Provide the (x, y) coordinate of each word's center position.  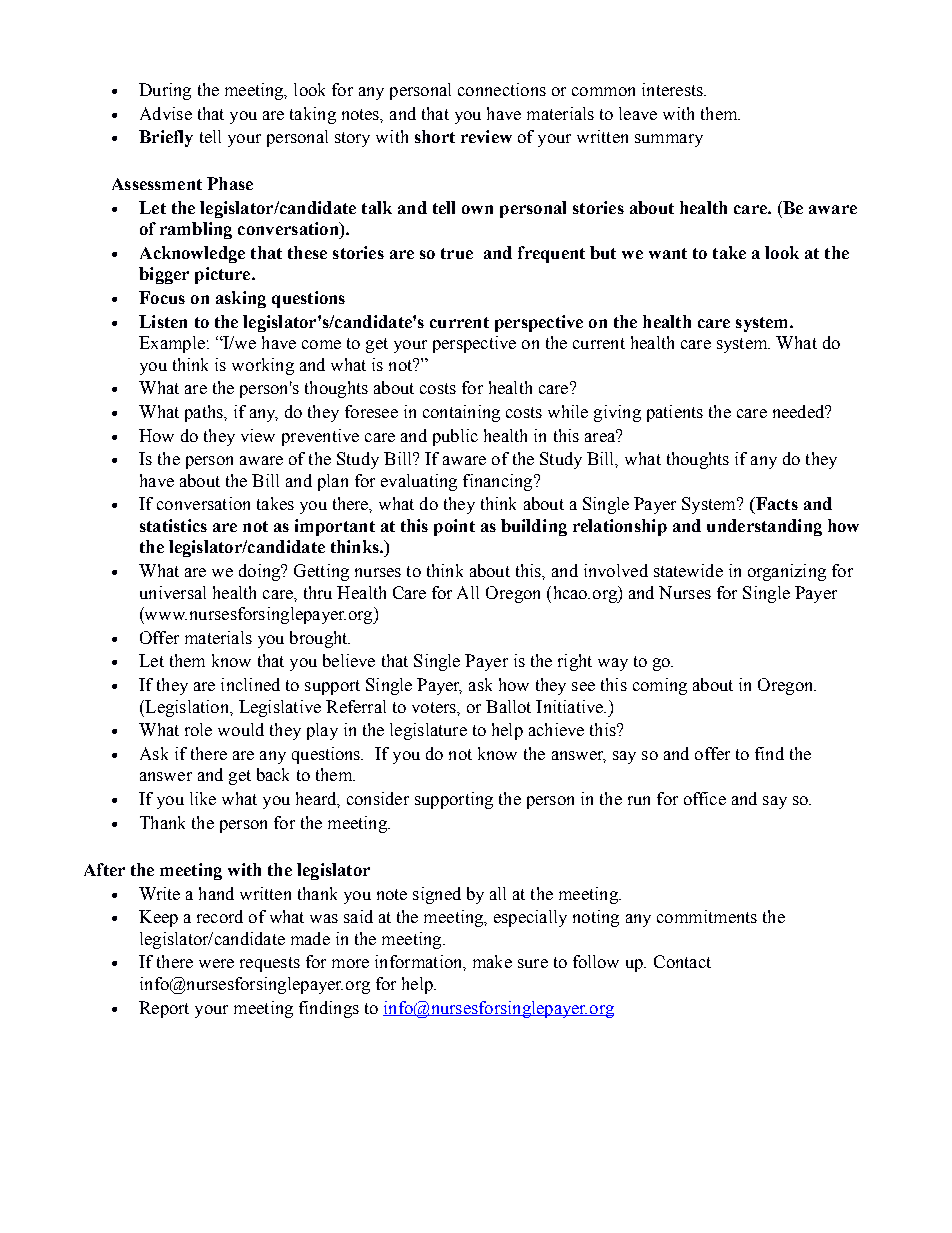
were (216, 963)
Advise (166, 113)
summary (669, 140)
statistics (173, 525)
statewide (688, 570)
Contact (682, 961)
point (454, 527)
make (492, 961)
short (435, 136)
